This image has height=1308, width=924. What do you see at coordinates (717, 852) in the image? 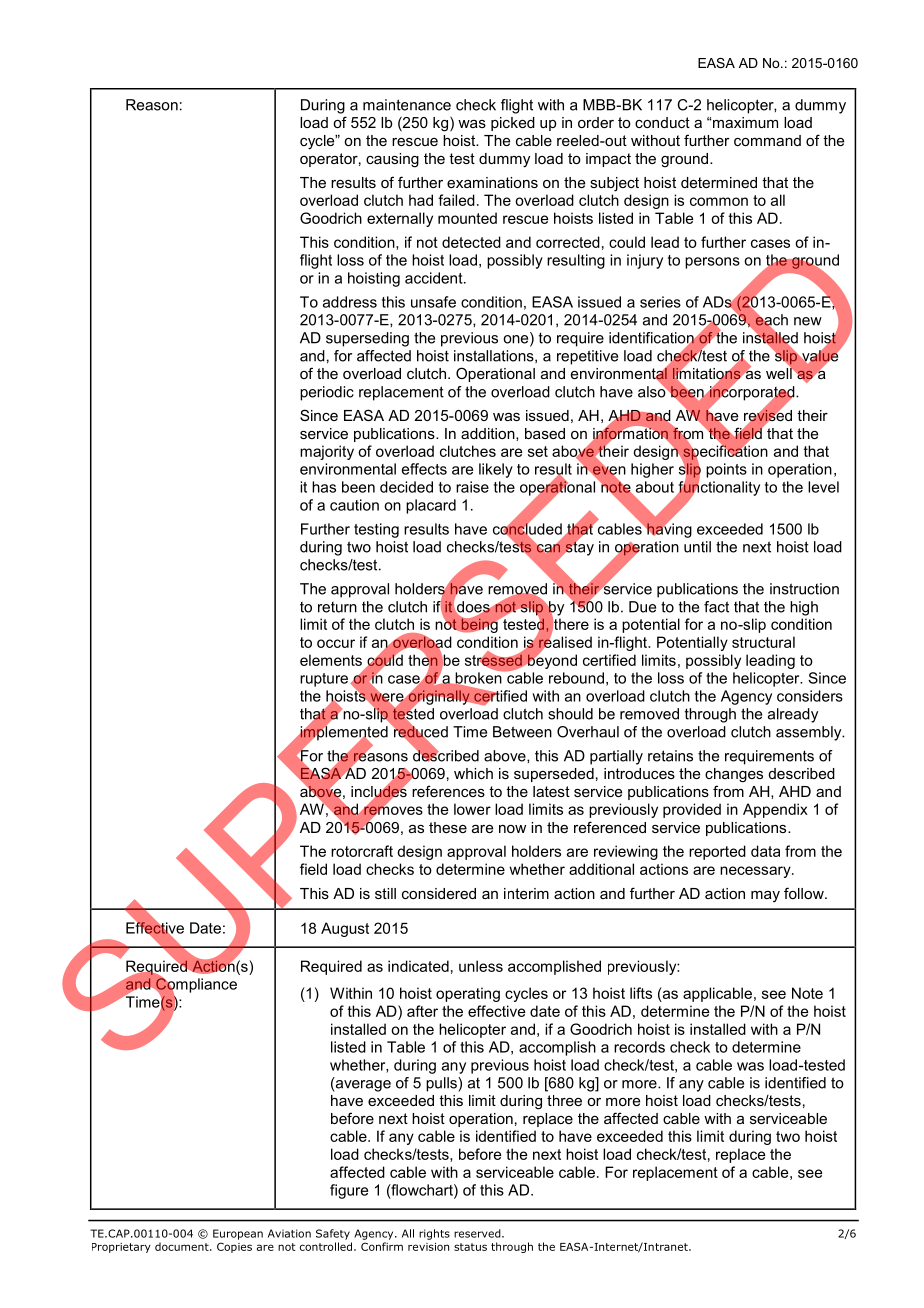
I see `reported` at bounding box center [717, 852].
